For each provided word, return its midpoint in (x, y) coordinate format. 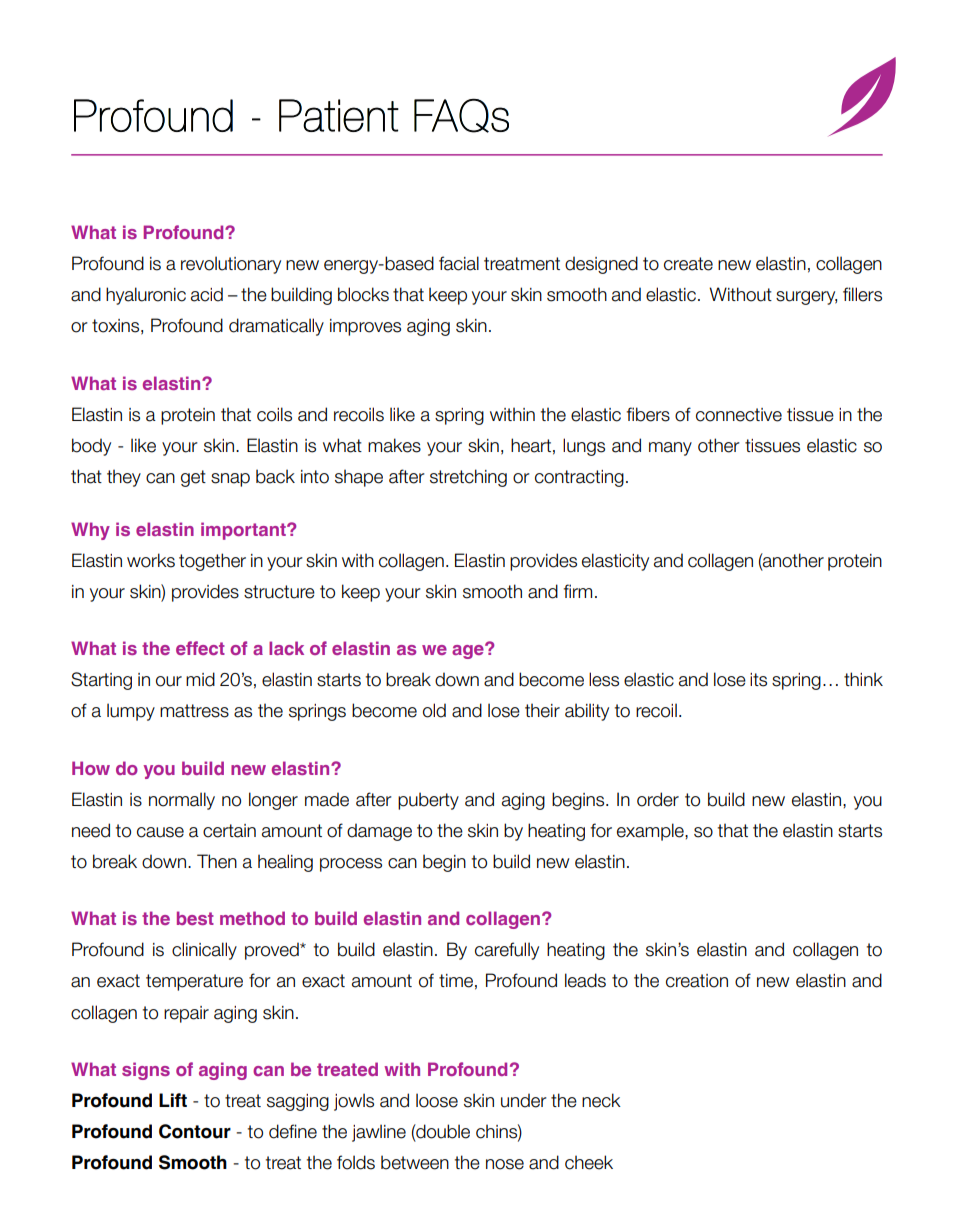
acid (207, 294)
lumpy (131, 712)
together (212, 562)
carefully (507, 951)
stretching (468, 478)
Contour (195, 1131)
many (670, 449)
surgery (806, 298)
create (688, 264)
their (542, 710)
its (758, 680)
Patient (339, 115)
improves (365, 327)
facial (459, 263)
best (195, 918)
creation (697, 981)
